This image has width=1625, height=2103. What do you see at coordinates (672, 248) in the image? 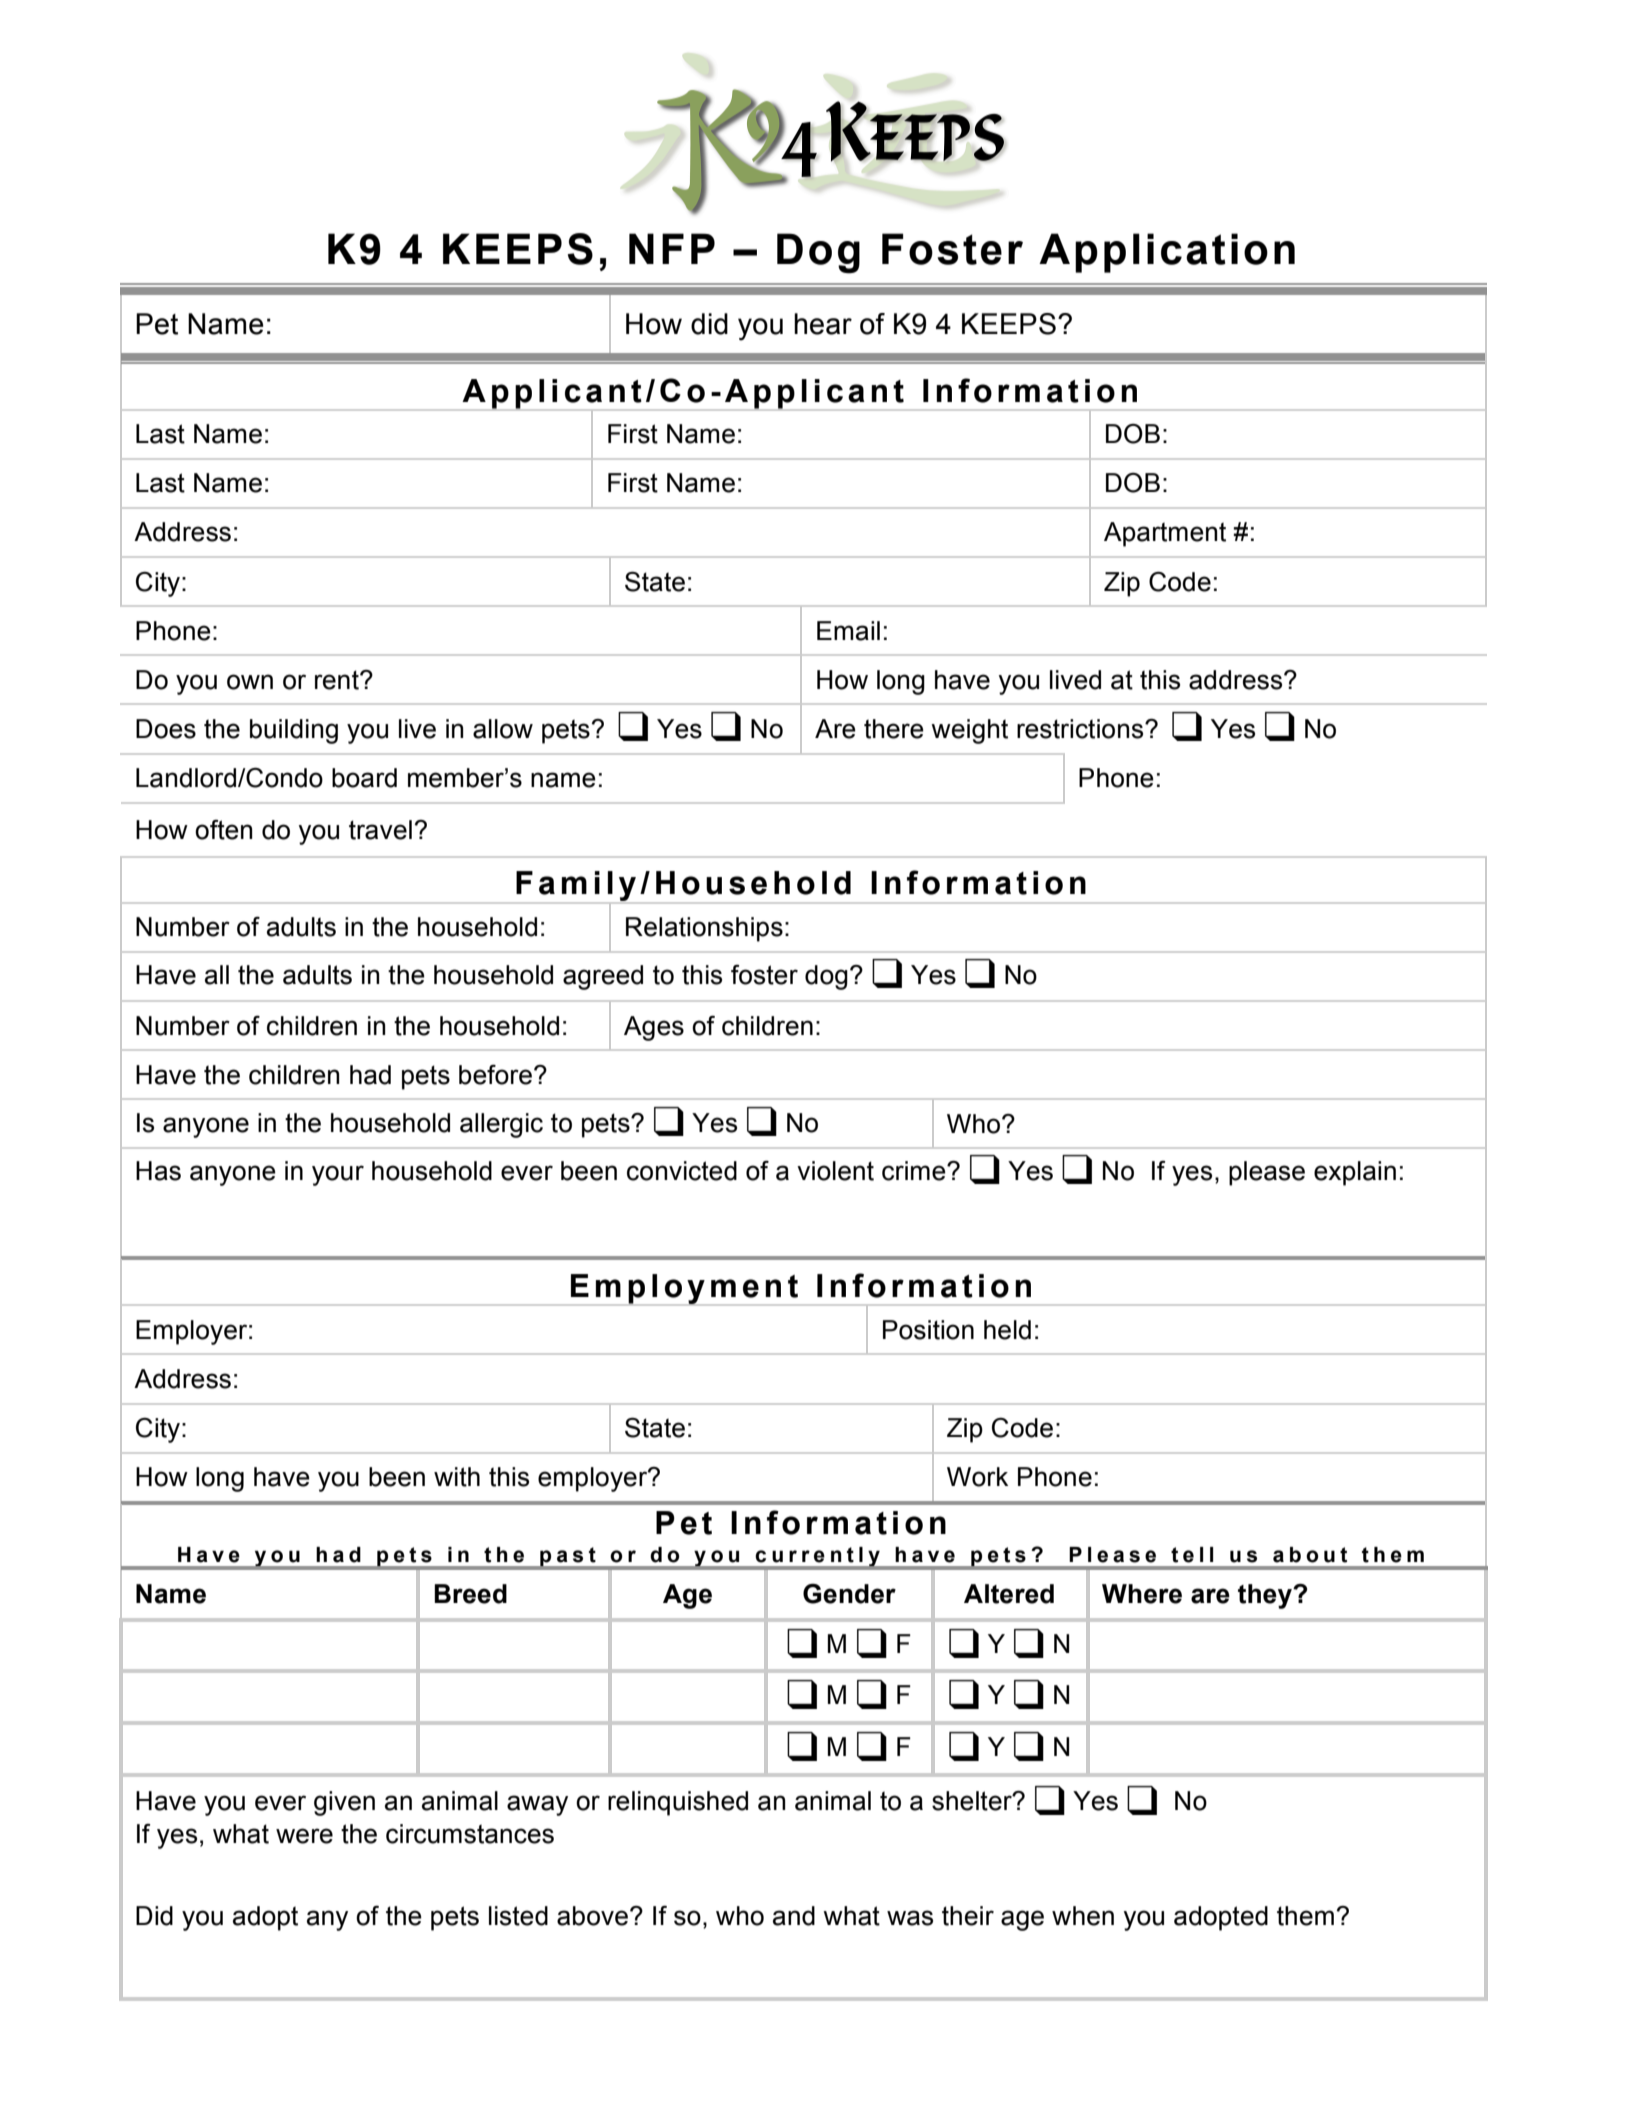
I see `NFP` at bounding box center [672, 248].
